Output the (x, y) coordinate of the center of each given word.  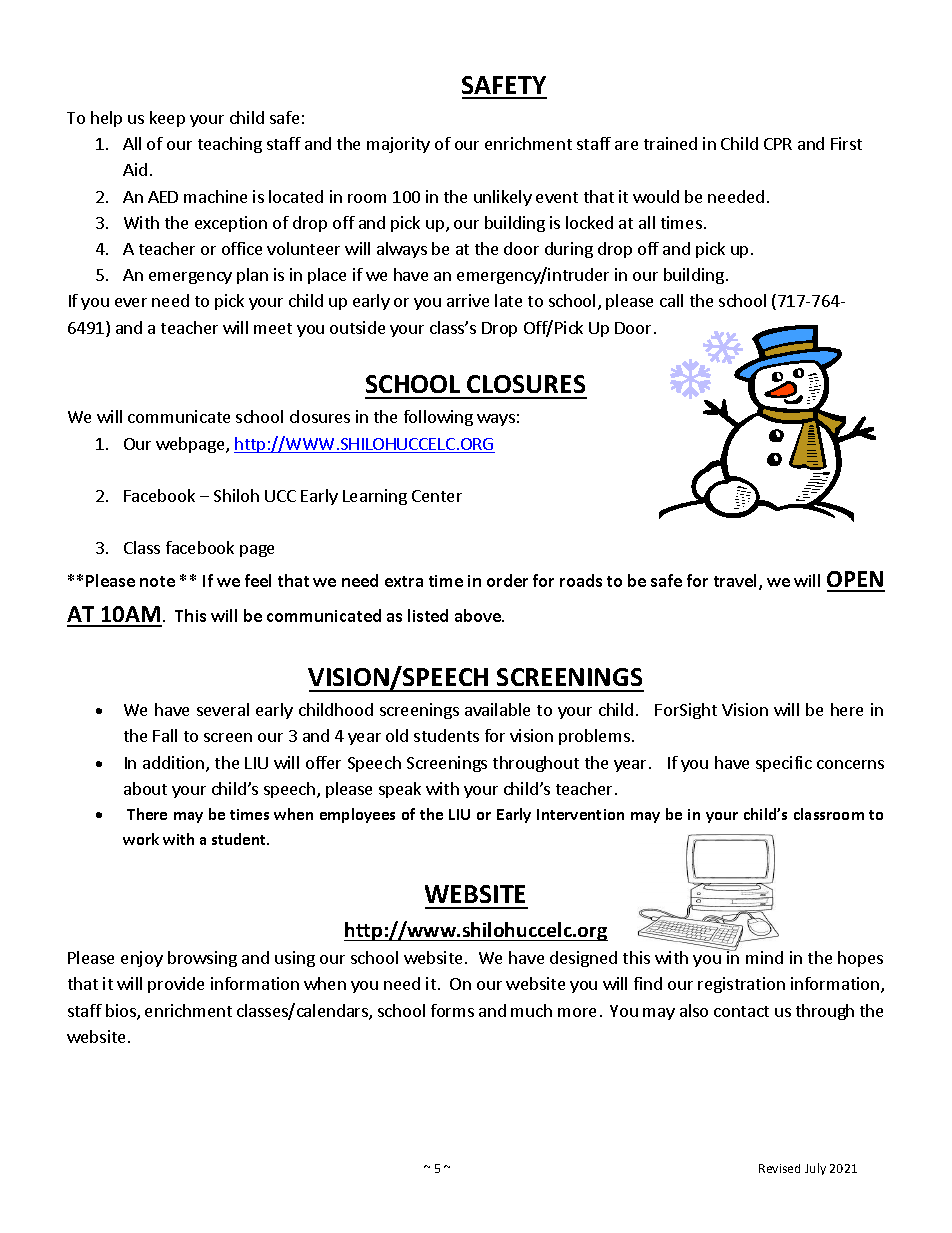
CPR (778, 144)
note (157, 581)
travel (735, 580)
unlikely (503, 198)
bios (122, 1012)
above (479, 615)
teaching (230, 145)
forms (452, 1010)
